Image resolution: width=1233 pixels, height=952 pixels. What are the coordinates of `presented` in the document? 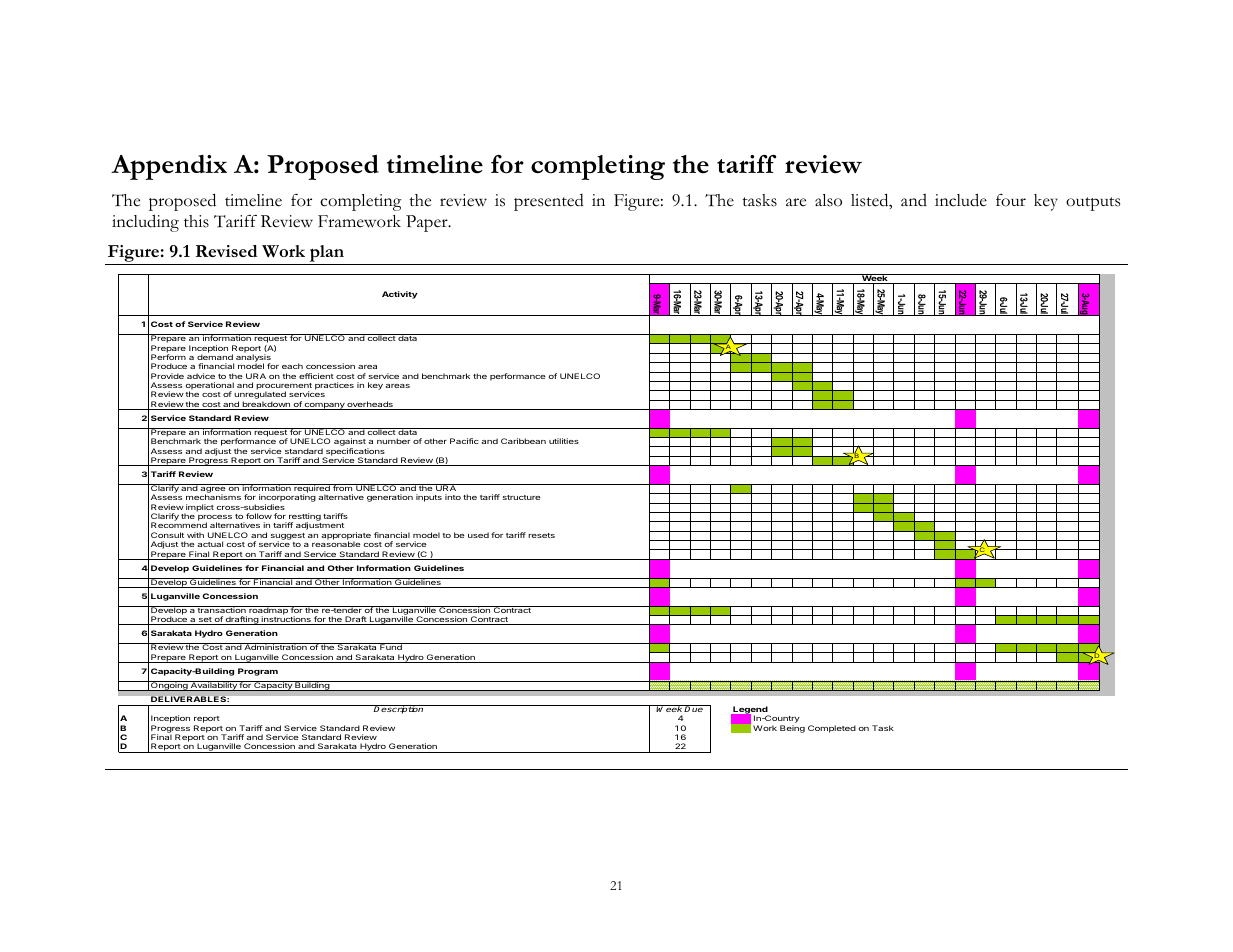 It's located at (549, 202).
